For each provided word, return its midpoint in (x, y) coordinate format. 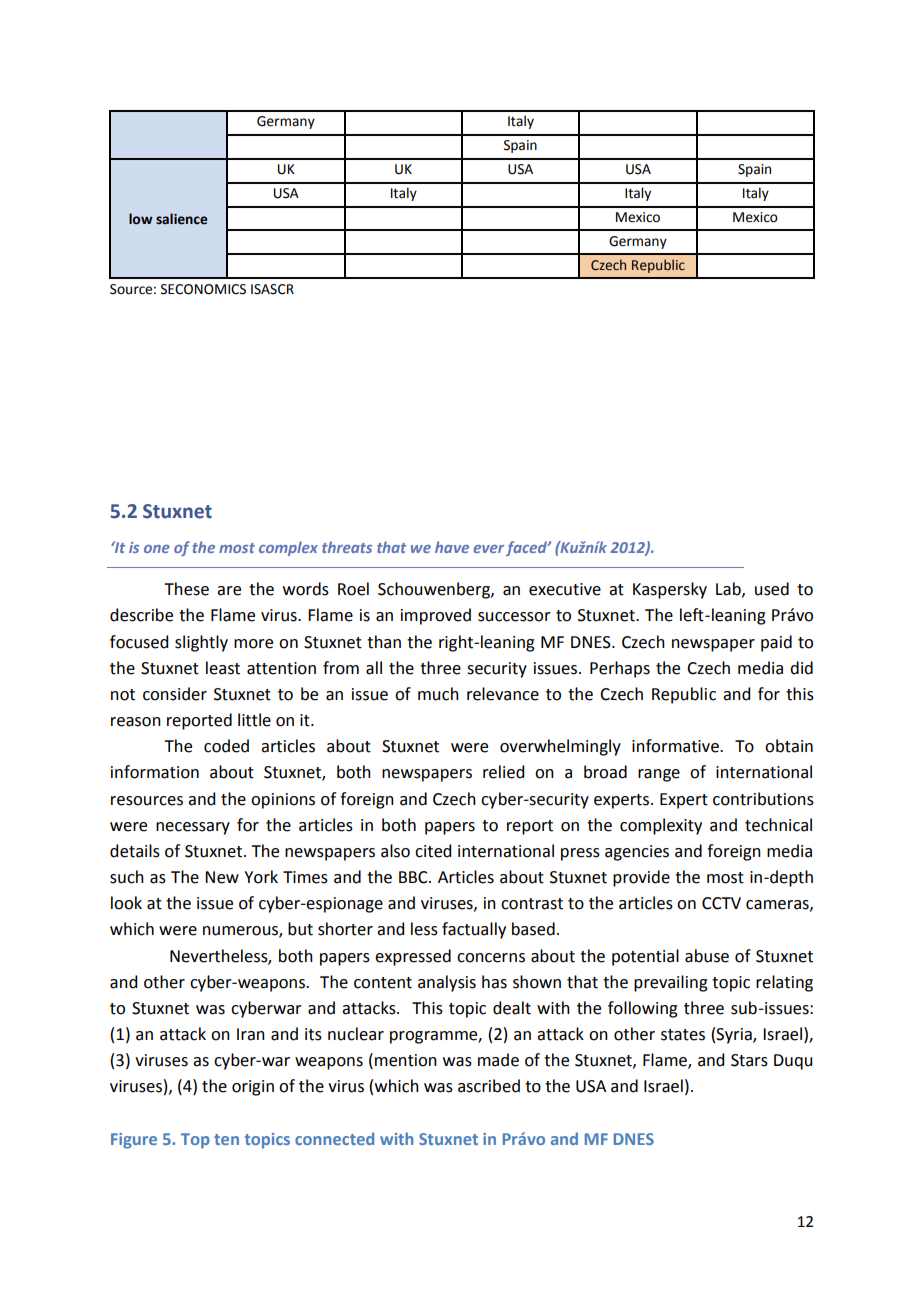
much (438, 694)
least (223, 668)
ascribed (489, 1086)
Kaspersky (670, 590)
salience (182, 219)
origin (253, 1088)
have (452, 547)
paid (776, 643)
